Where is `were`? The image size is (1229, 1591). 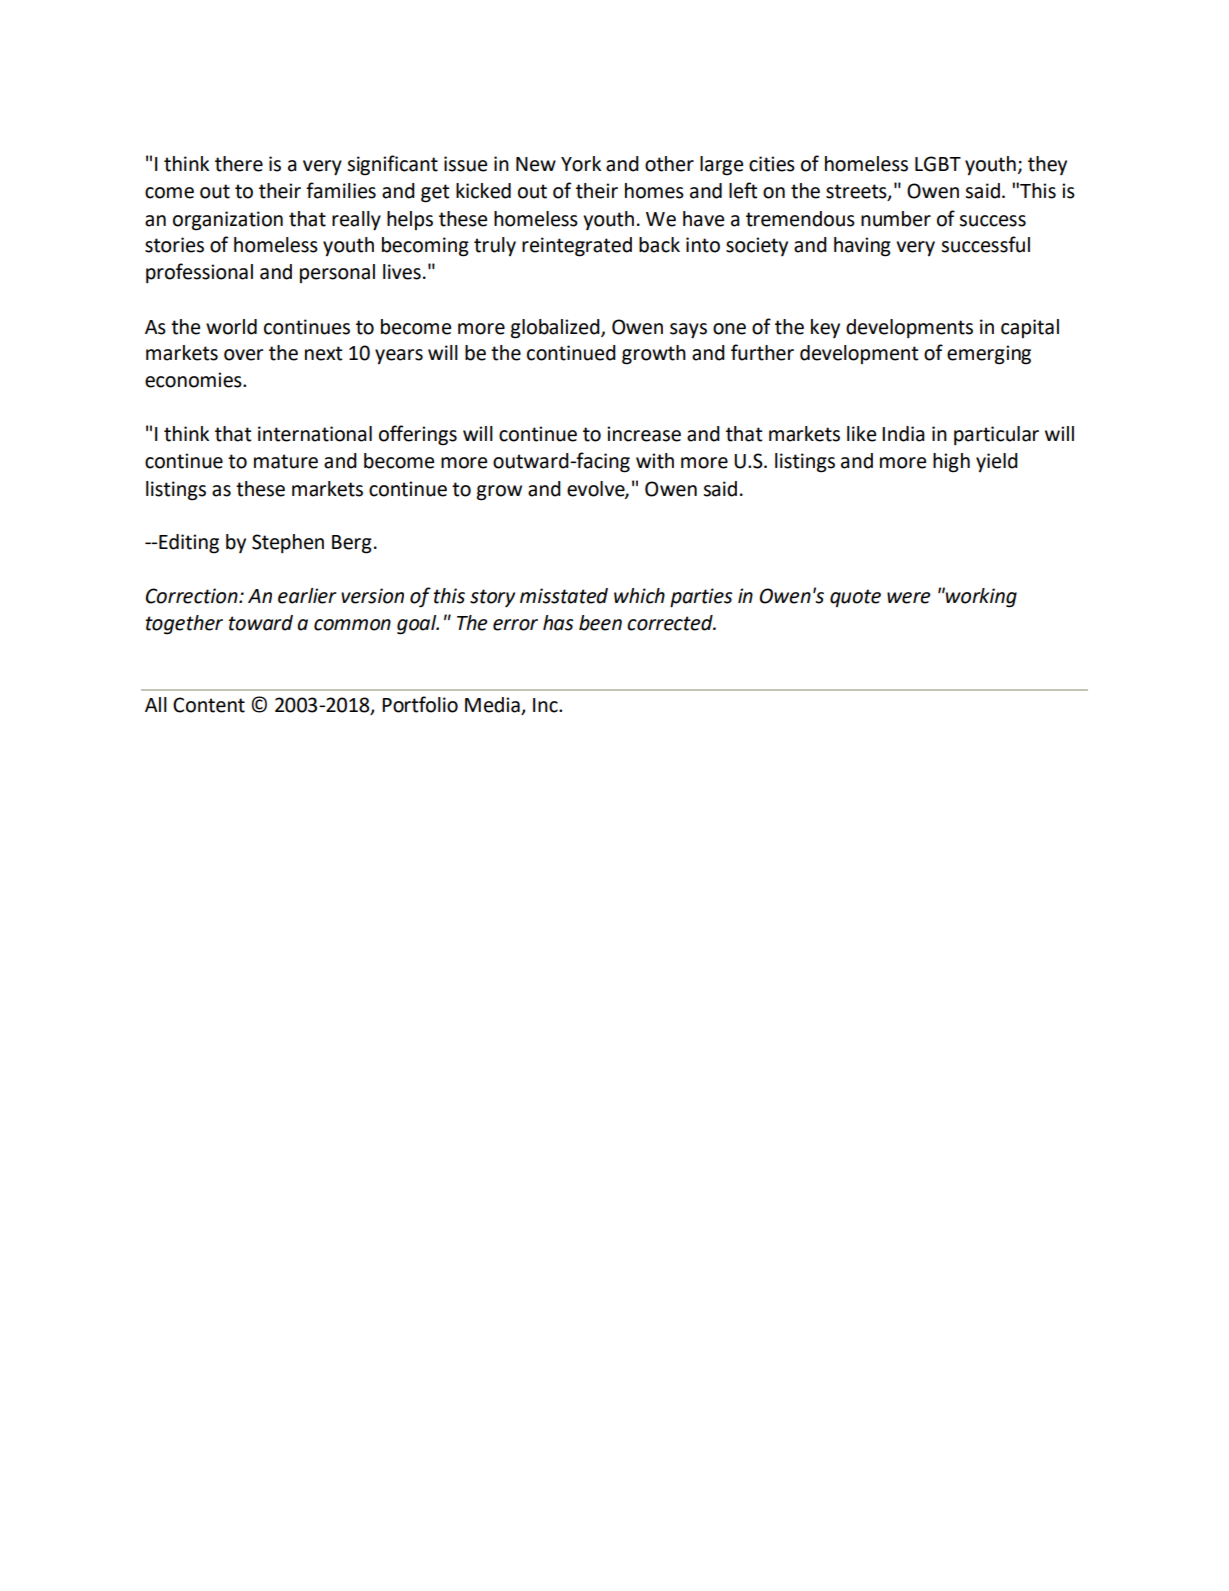 were is located at coordinates (909, 598).
